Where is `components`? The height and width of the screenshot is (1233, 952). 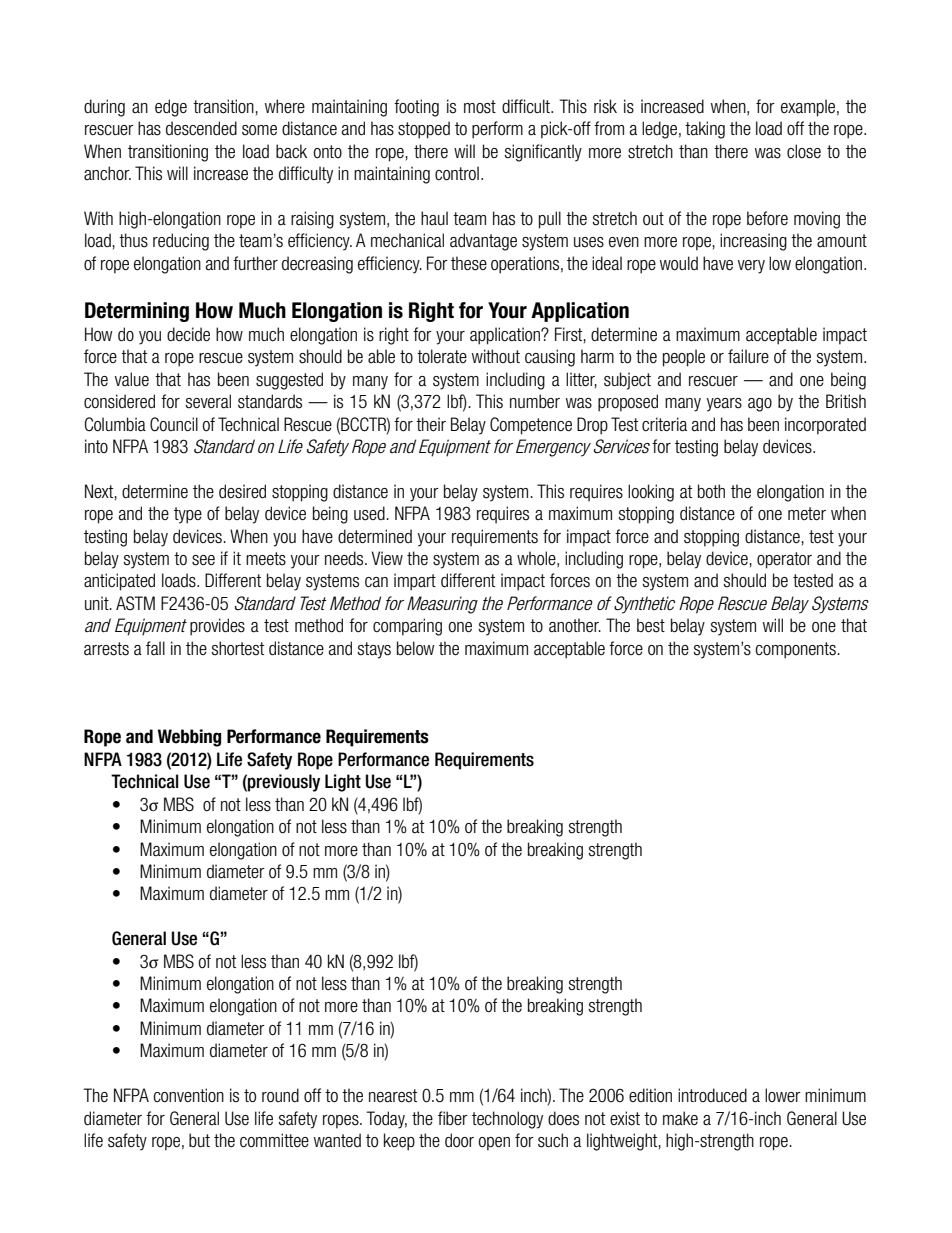
components is located at coordinates (795, 650).
